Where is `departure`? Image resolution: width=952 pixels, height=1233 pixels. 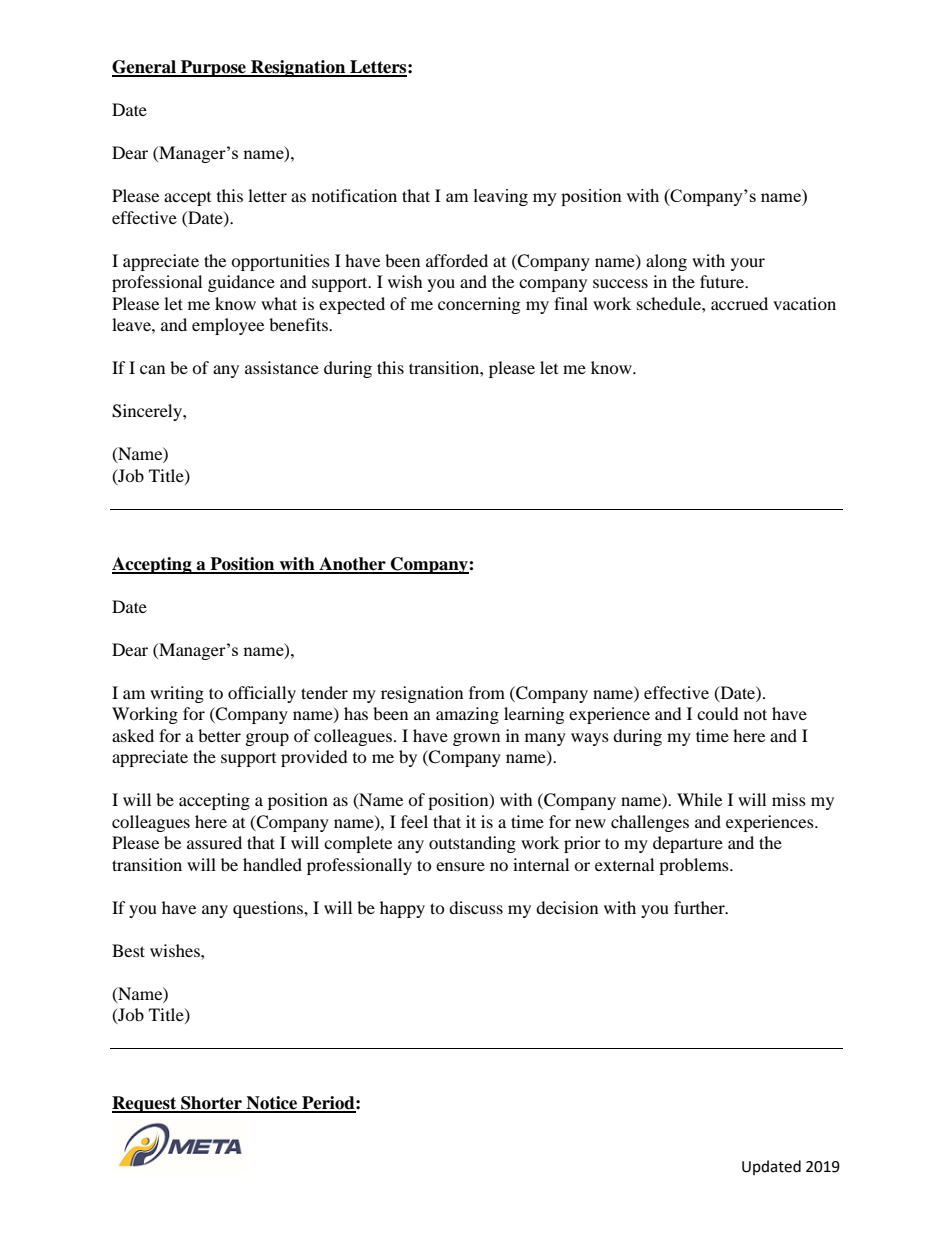 departure is located at coordinates (688, 844).
